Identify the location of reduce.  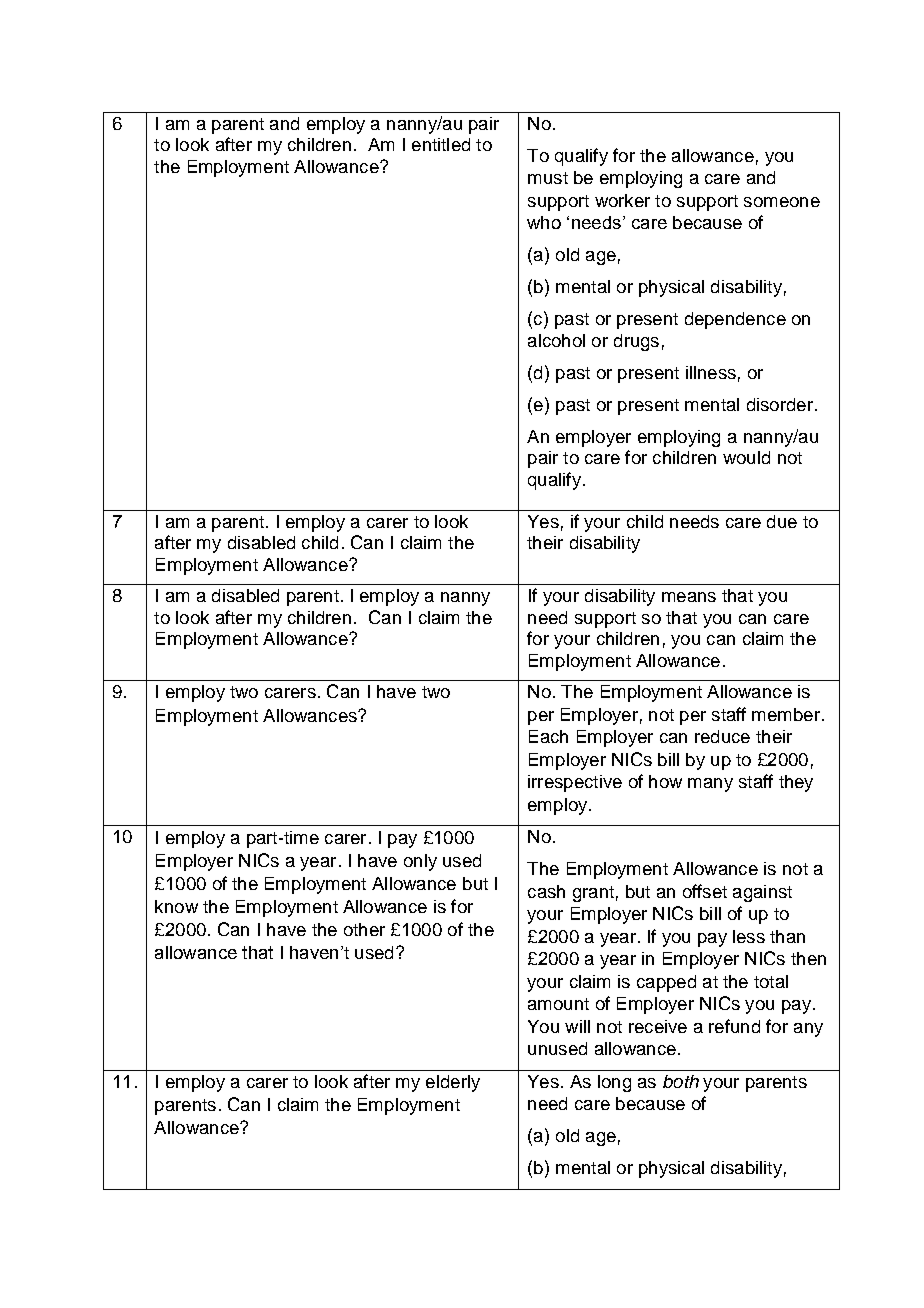
(722, 736).
